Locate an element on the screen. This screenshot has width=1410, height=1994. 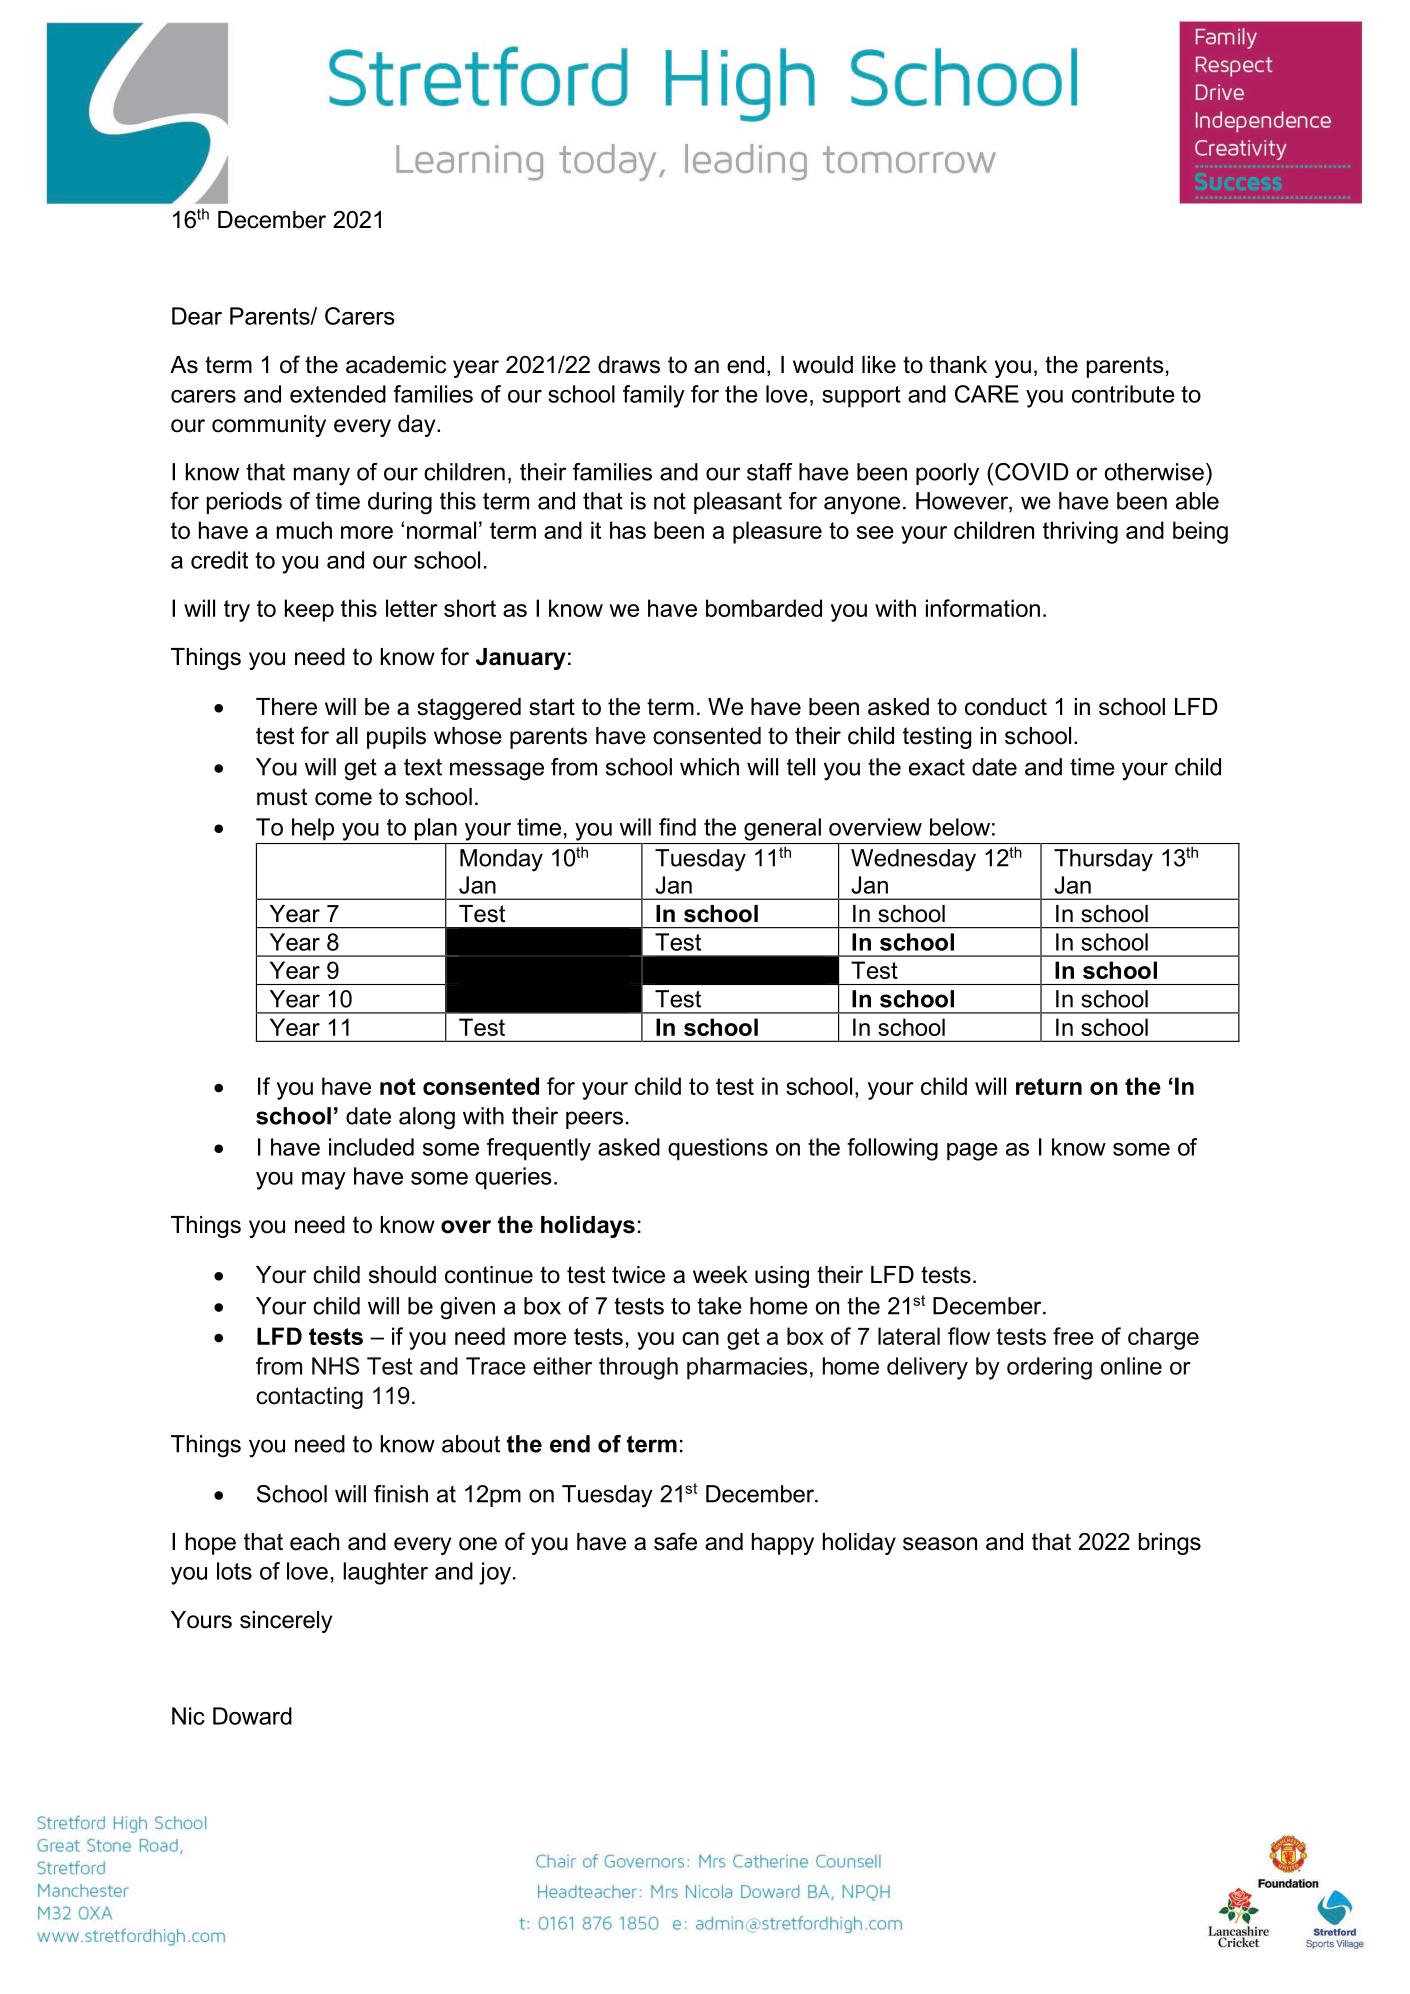
keep is located at coordinates (309, 610).
